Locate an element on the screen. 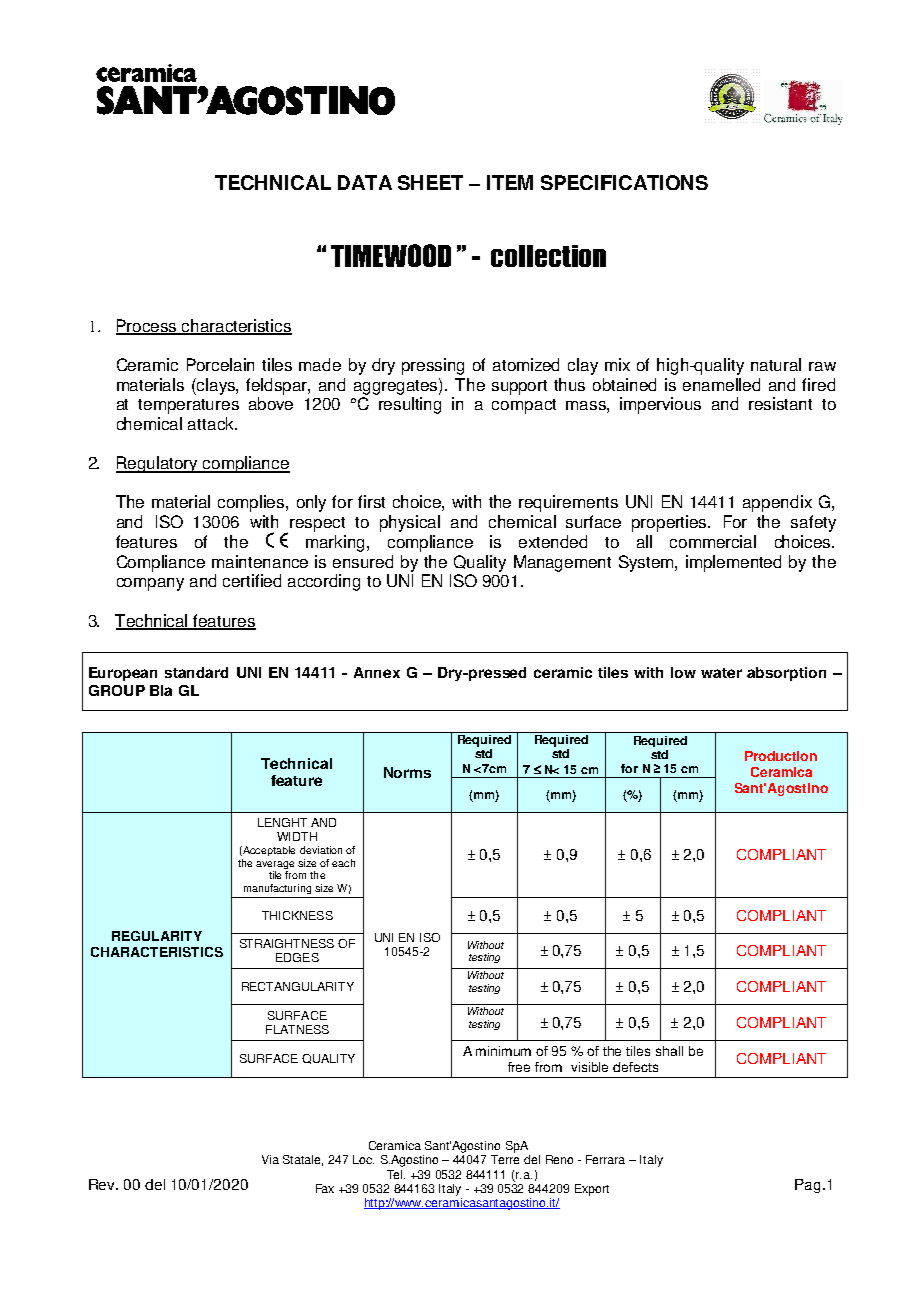 This screenshot has height=1308, width=924. resulting is located at coordinates (410, 405).
